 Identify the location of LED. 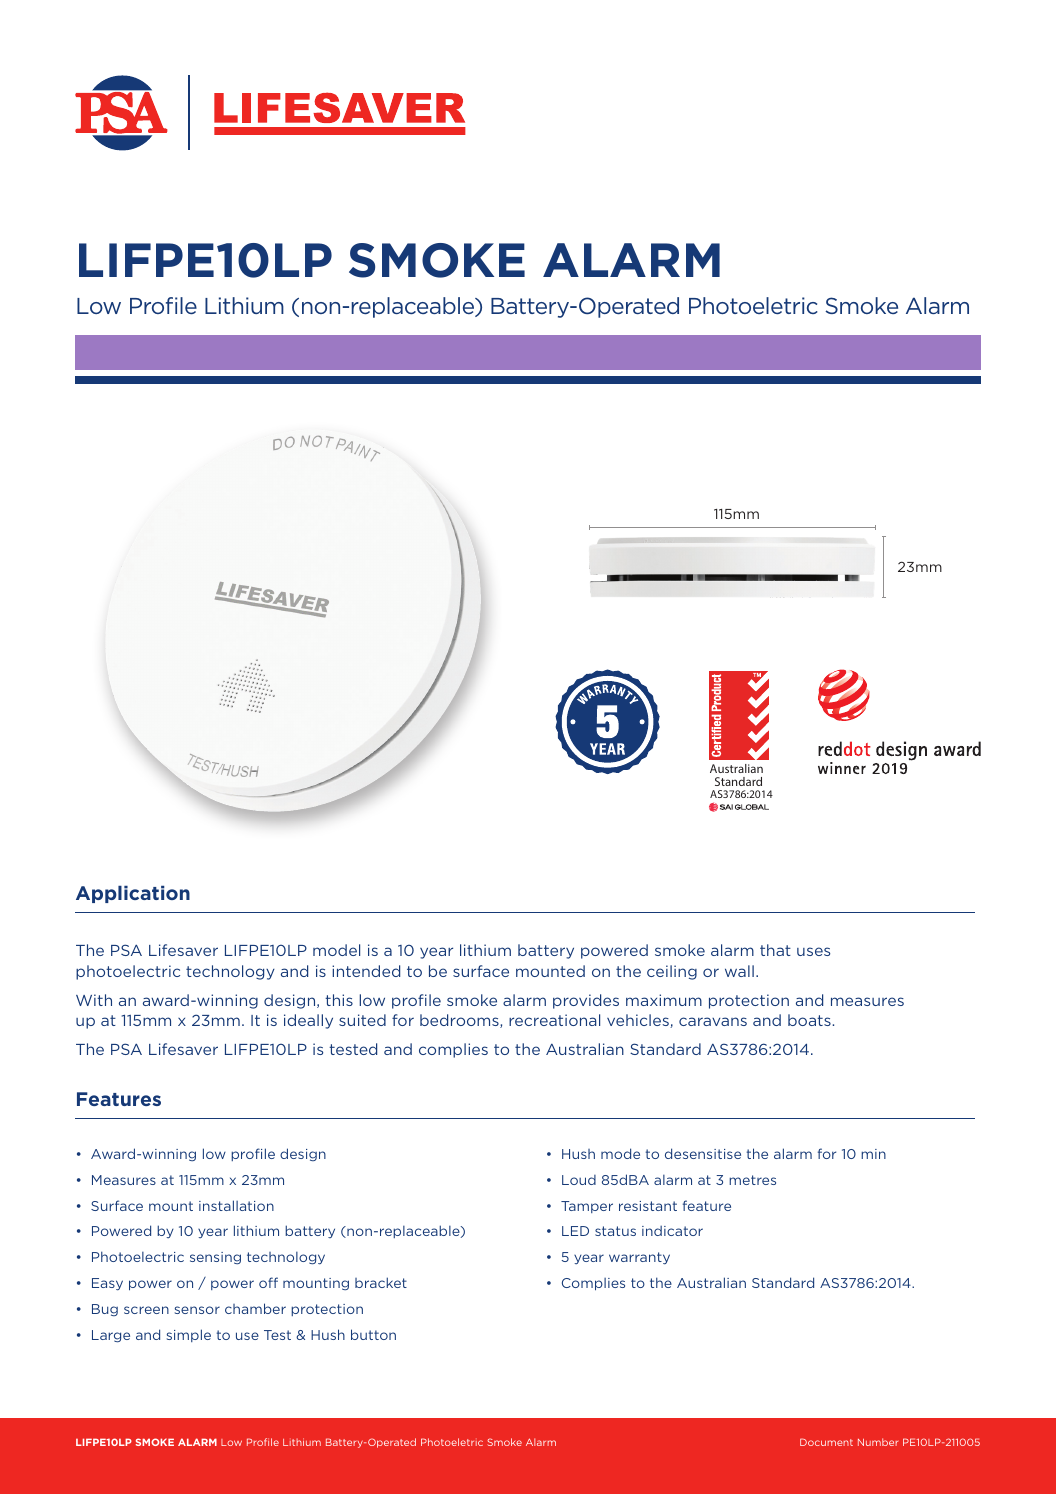
(575, 1231).
